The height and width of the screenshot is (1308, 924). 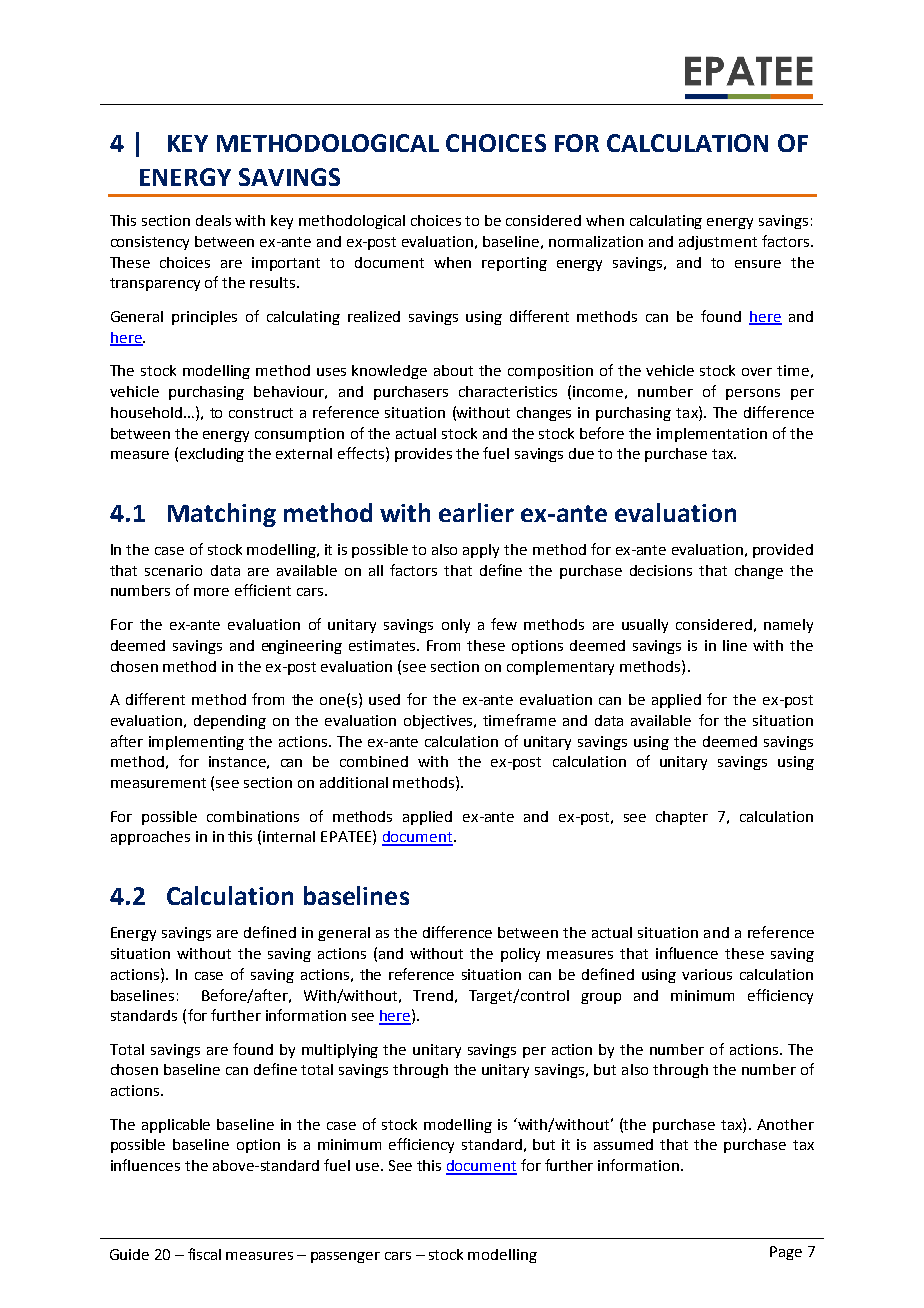 What do you see at coordinates (150, 838) in the screenshot?
I see `approaches` at bounding box center [150, 838].
